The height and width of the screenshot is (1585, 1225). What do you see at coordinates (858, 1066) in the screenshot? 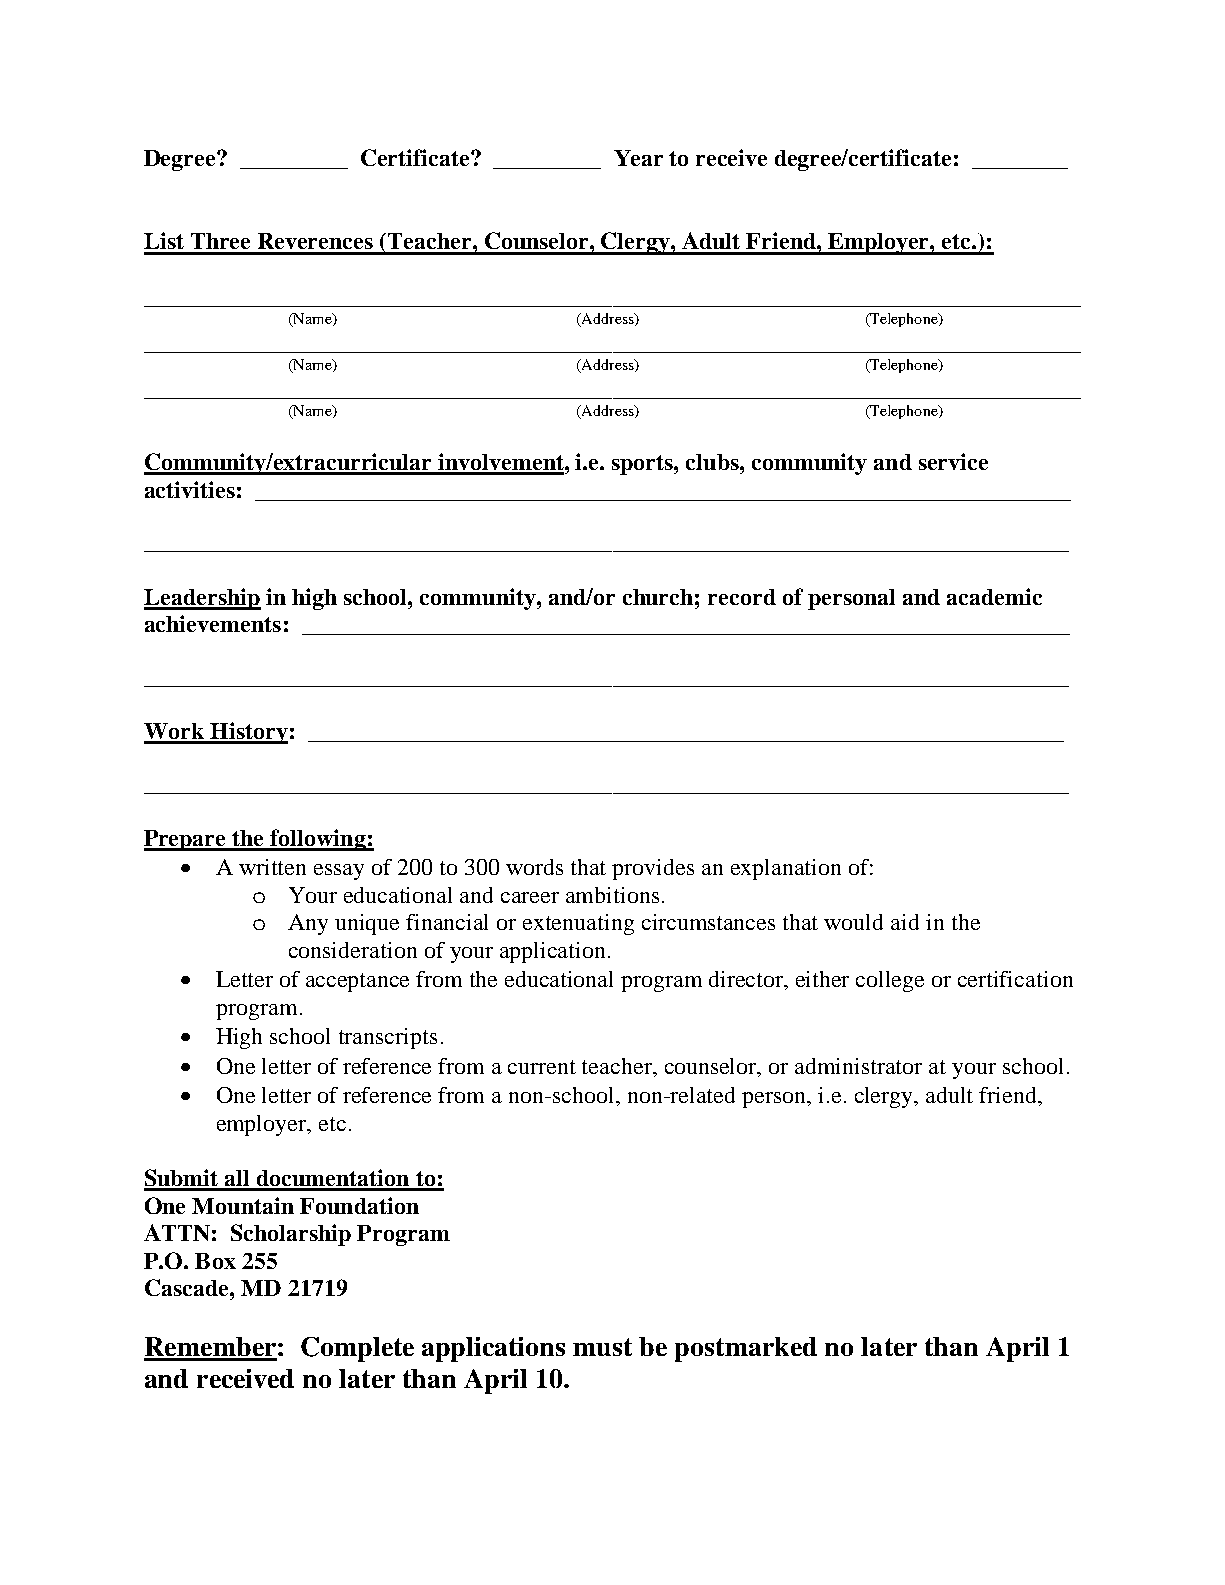
I see `administrator` at bounding box center [858, 1066].
